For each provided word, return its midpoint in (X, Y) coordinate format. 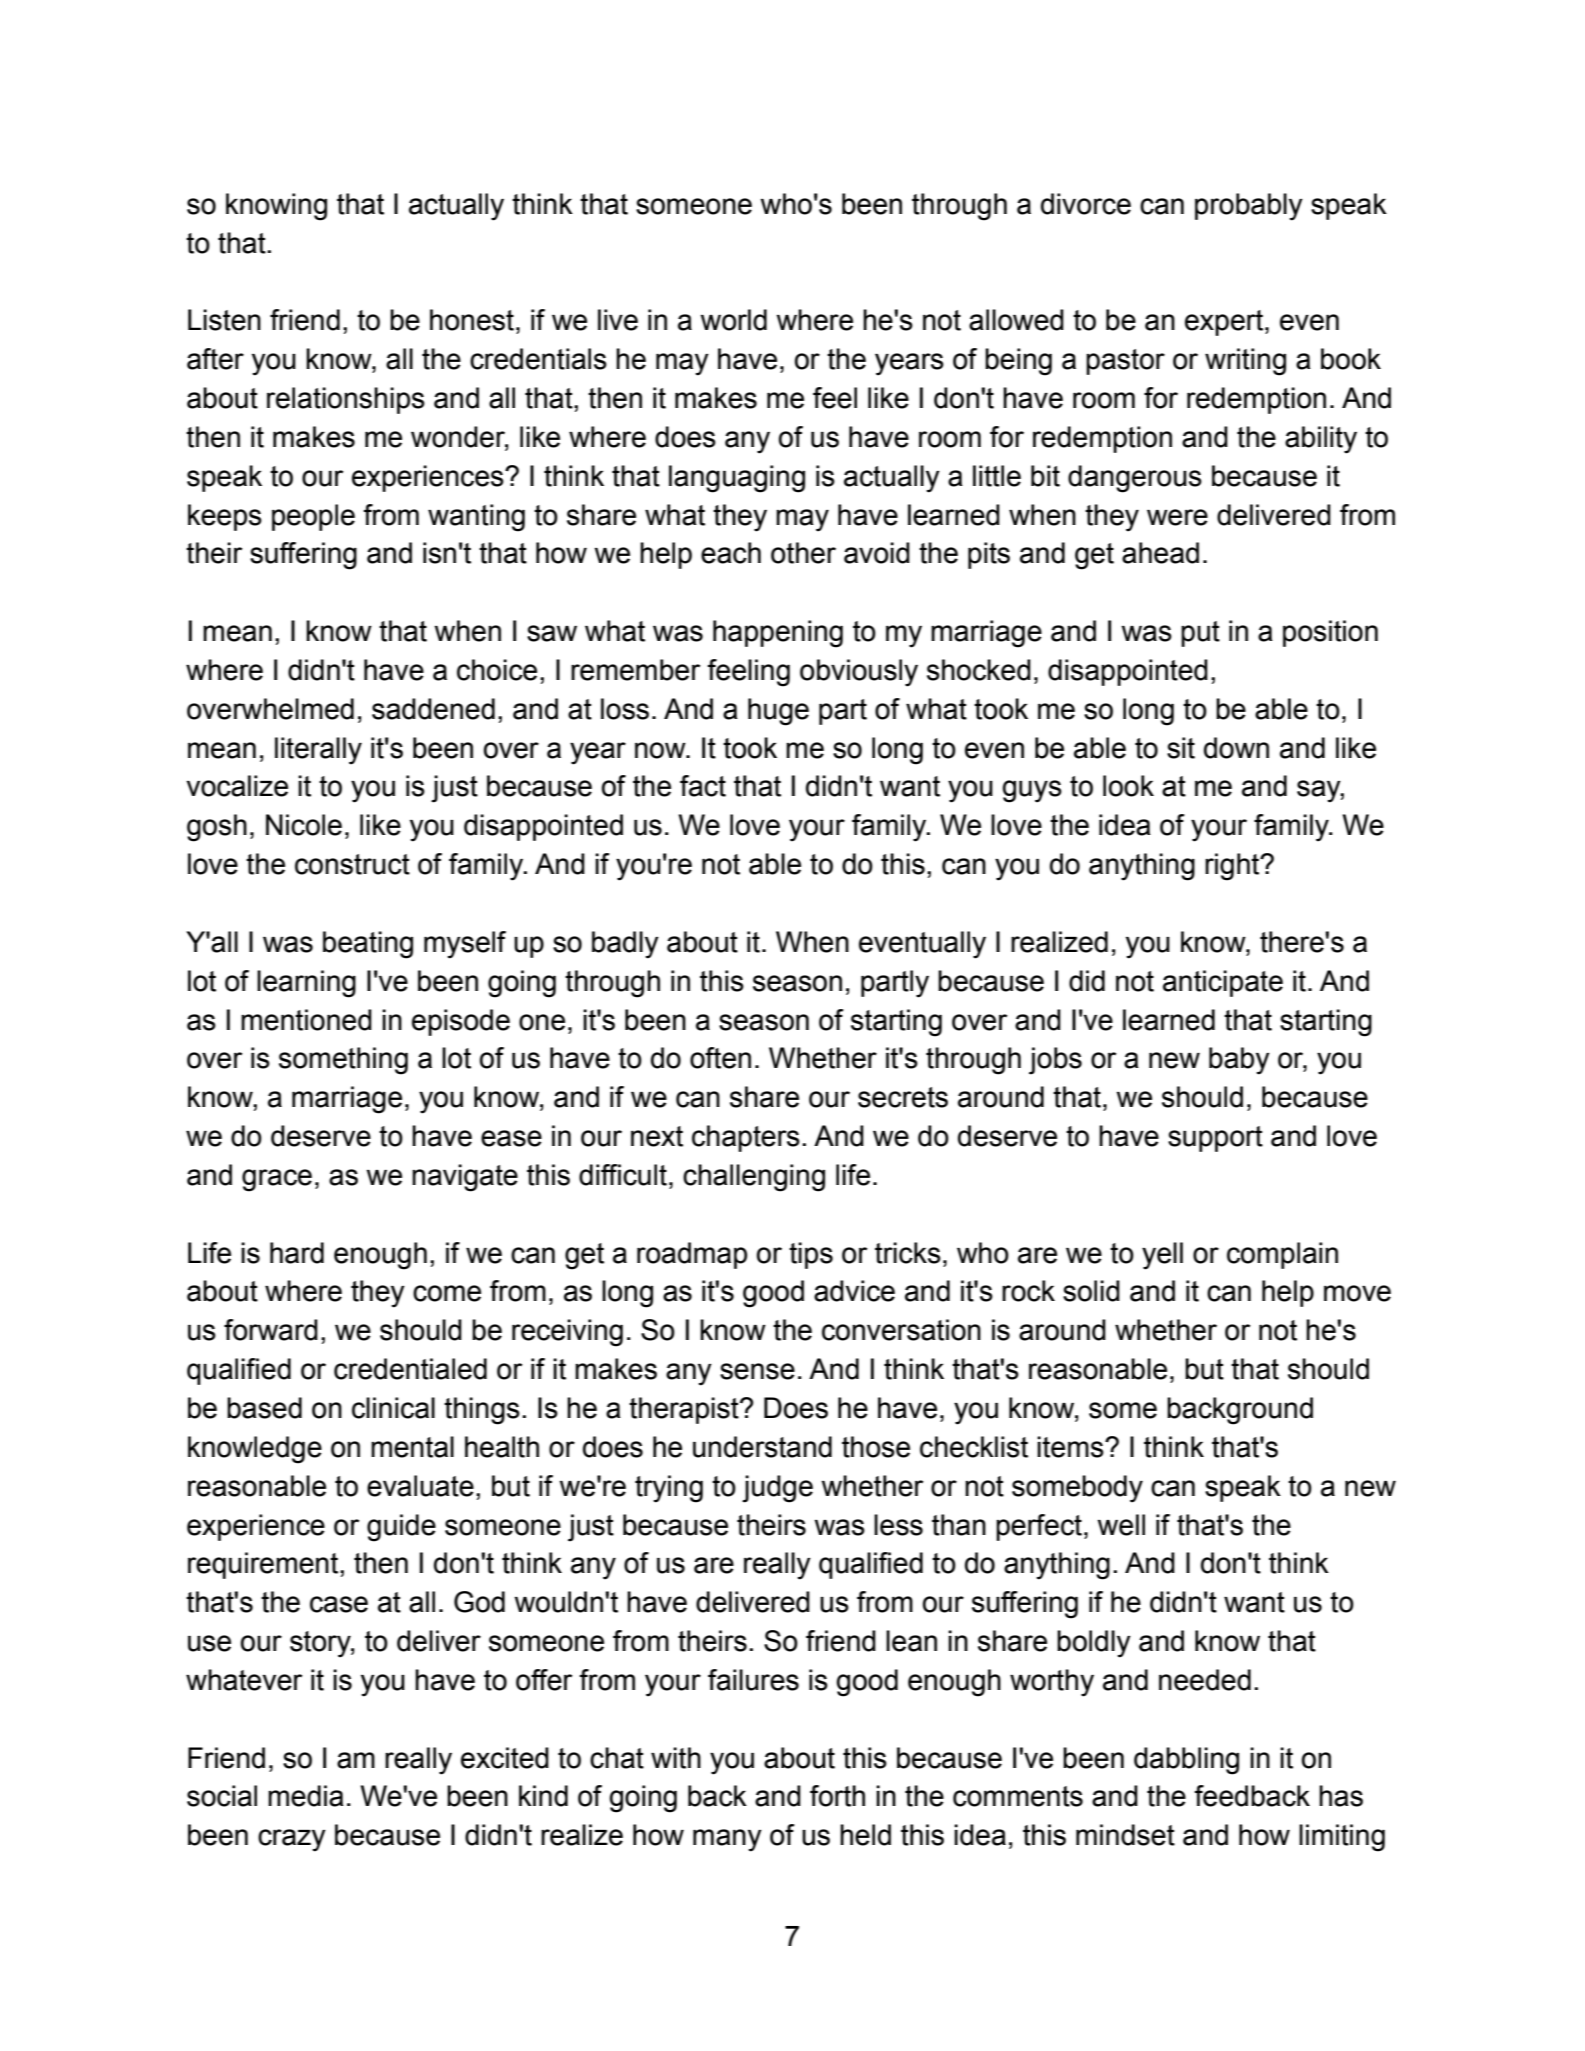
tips (811, 1255)
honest (472, 320)
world (733, 320)
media (306, 1796)
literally (318, 751)
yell (1162, 1256)
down (1236, 748)
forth (837, 1796)
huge (778, 712)
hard (297, 1253)
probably (1249, 207)
